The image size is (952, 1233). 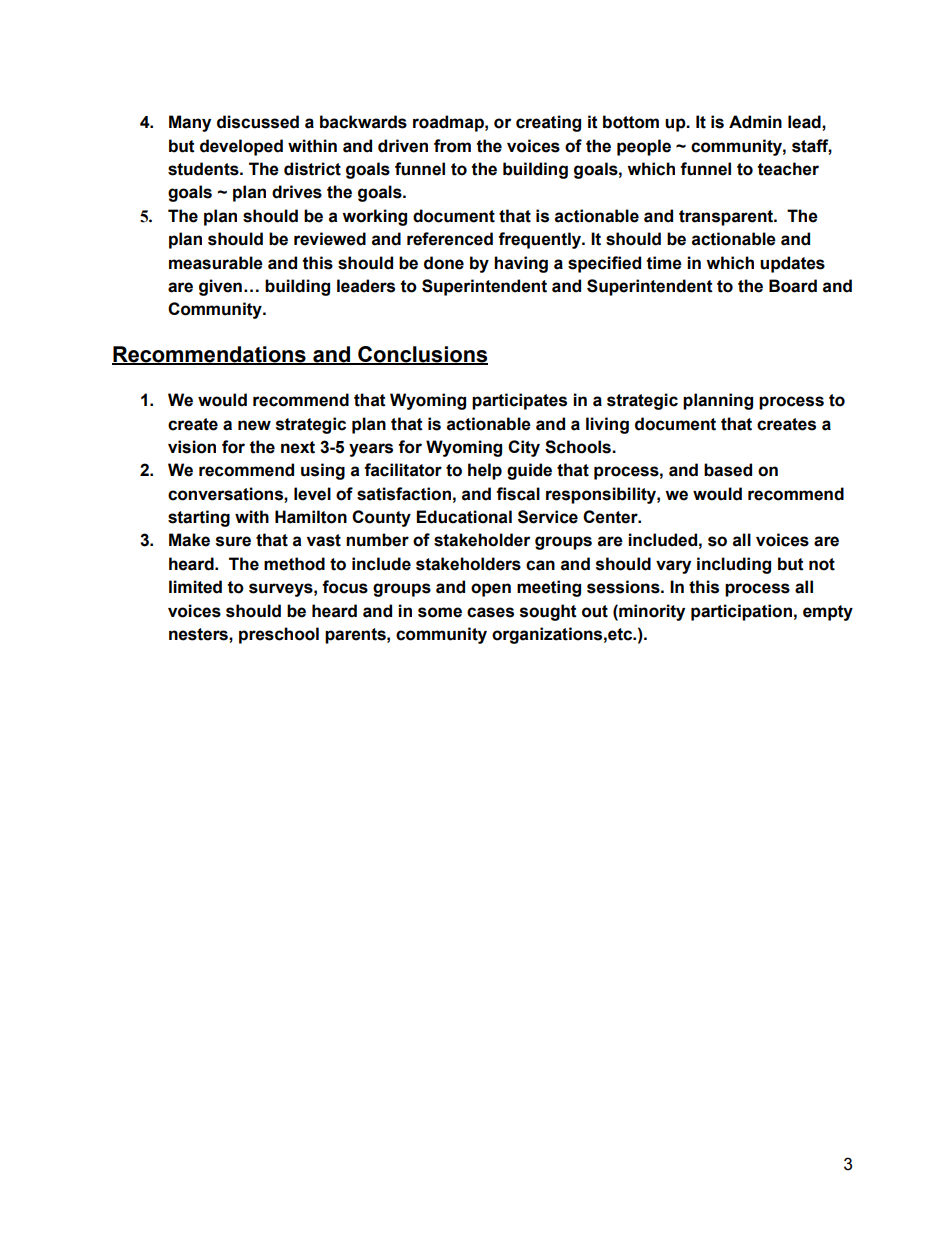 What do you see at coordinates (490, 612) in the screenshot?
I see `cases` at bounding box center [490, 612].
